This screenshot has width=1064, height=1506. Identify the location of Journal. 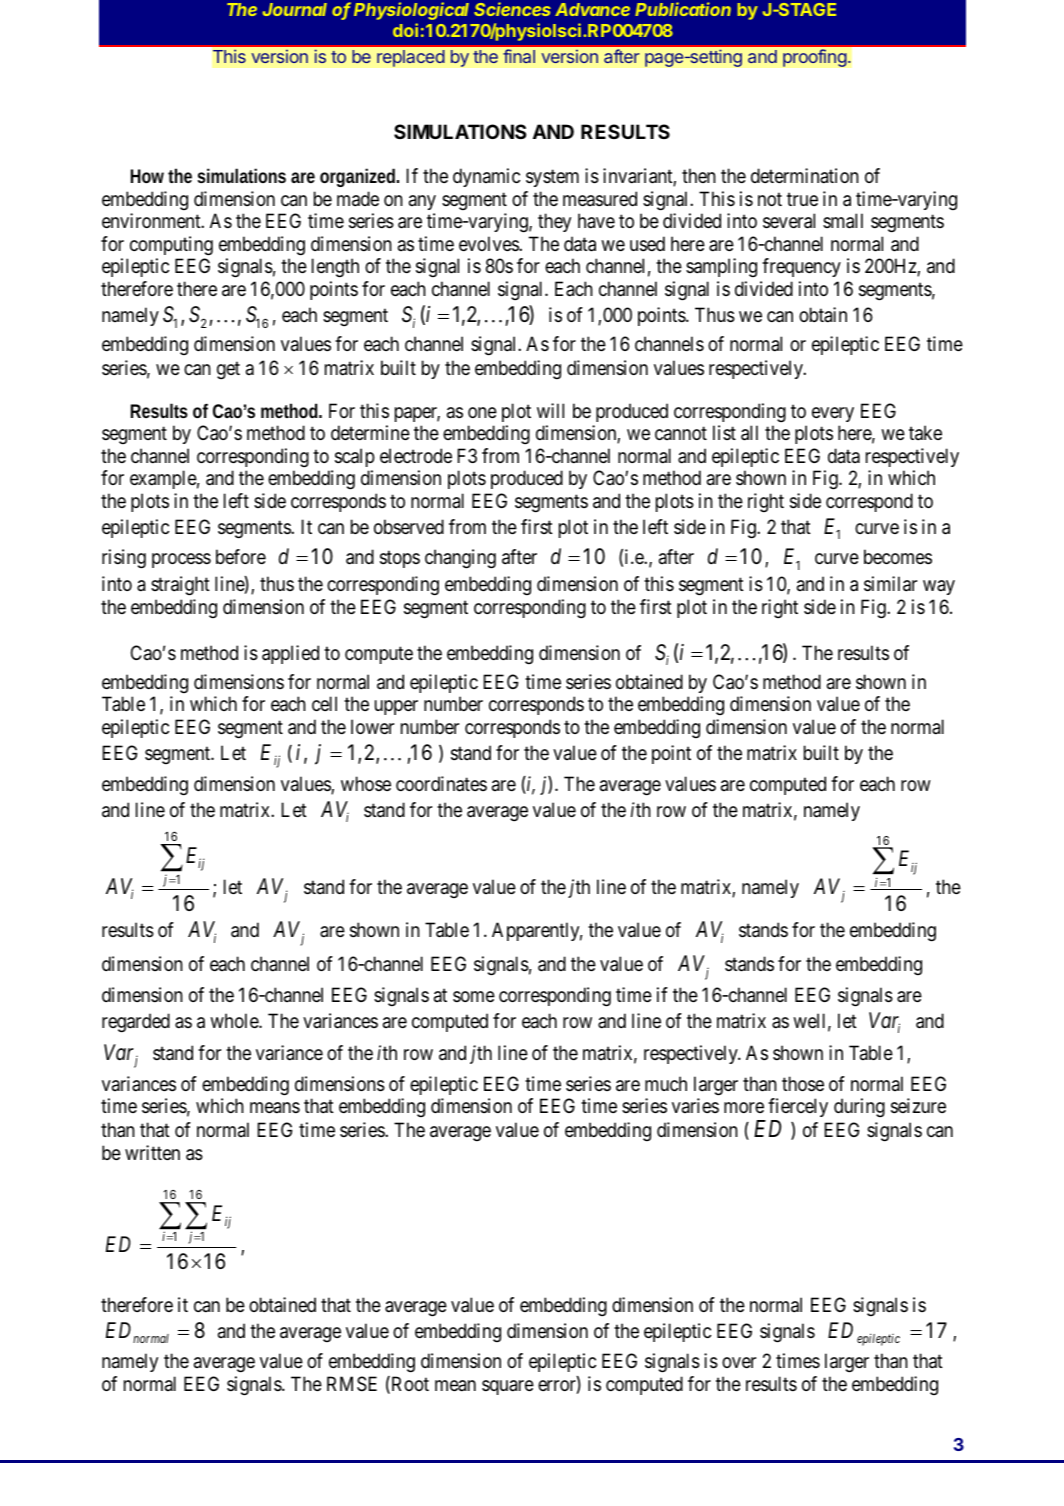
(295, 9).
